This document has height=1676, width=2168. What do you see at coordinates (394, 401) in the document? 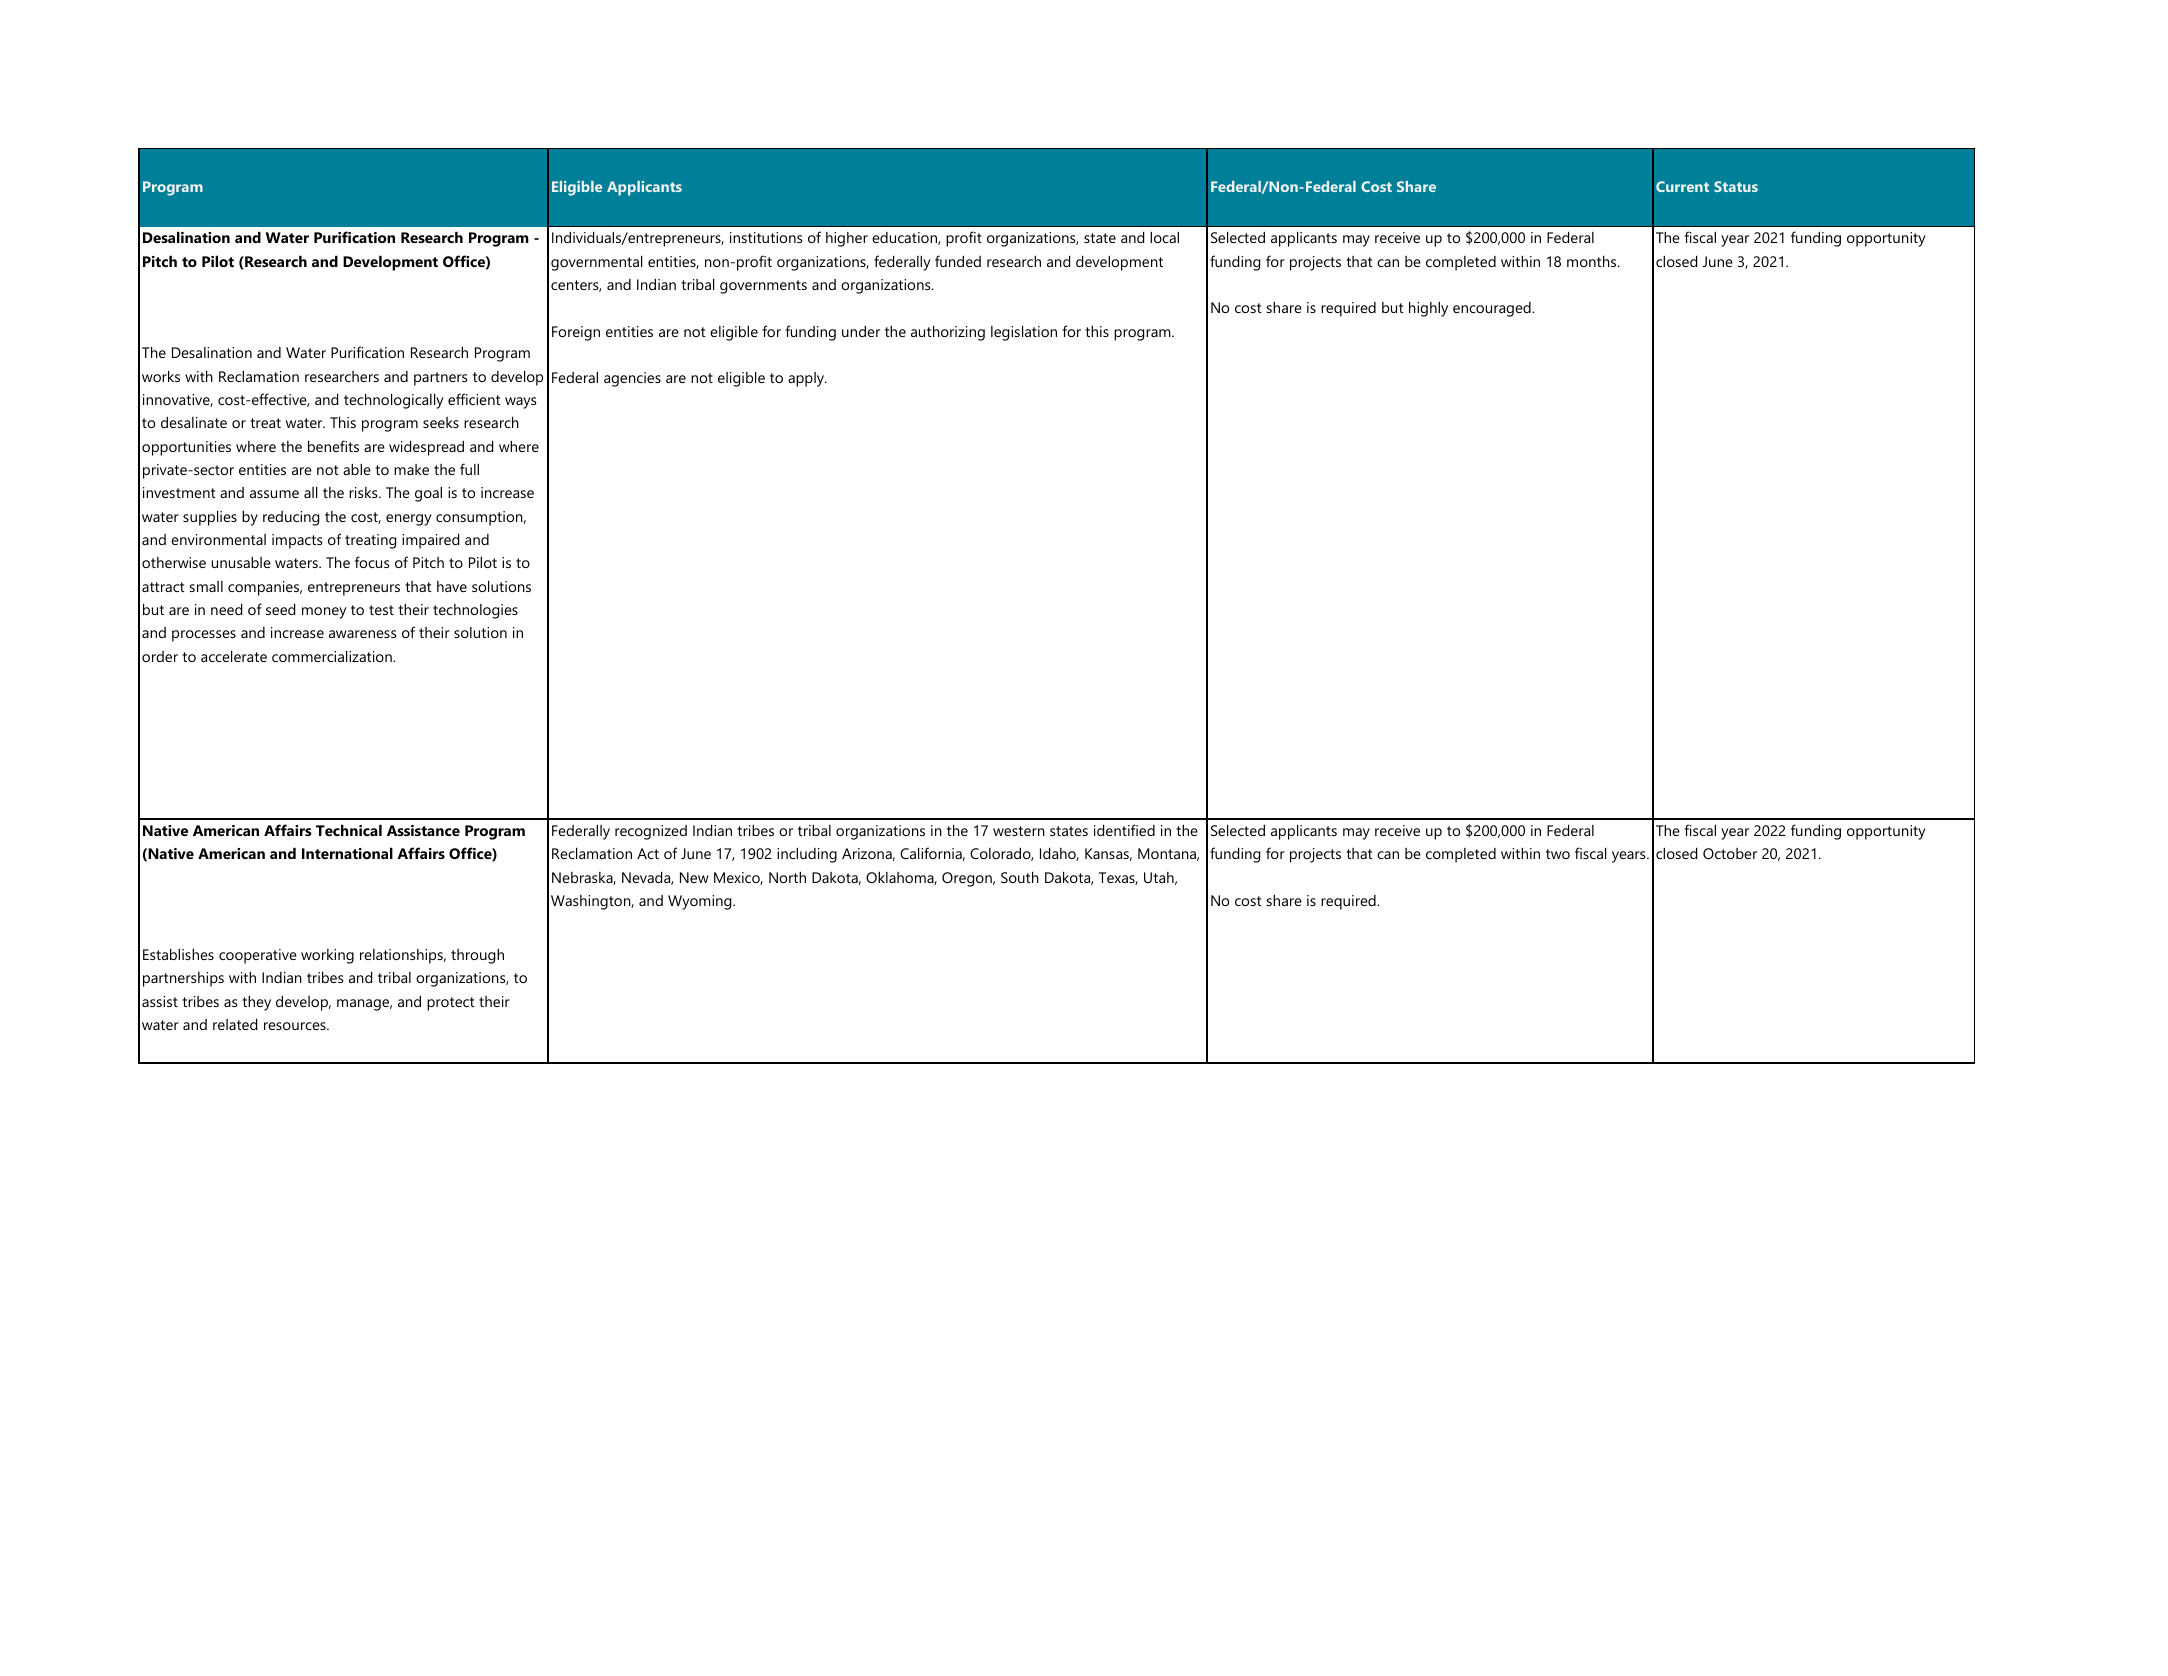
I see `technologically` at bounding box center [394, 401].
